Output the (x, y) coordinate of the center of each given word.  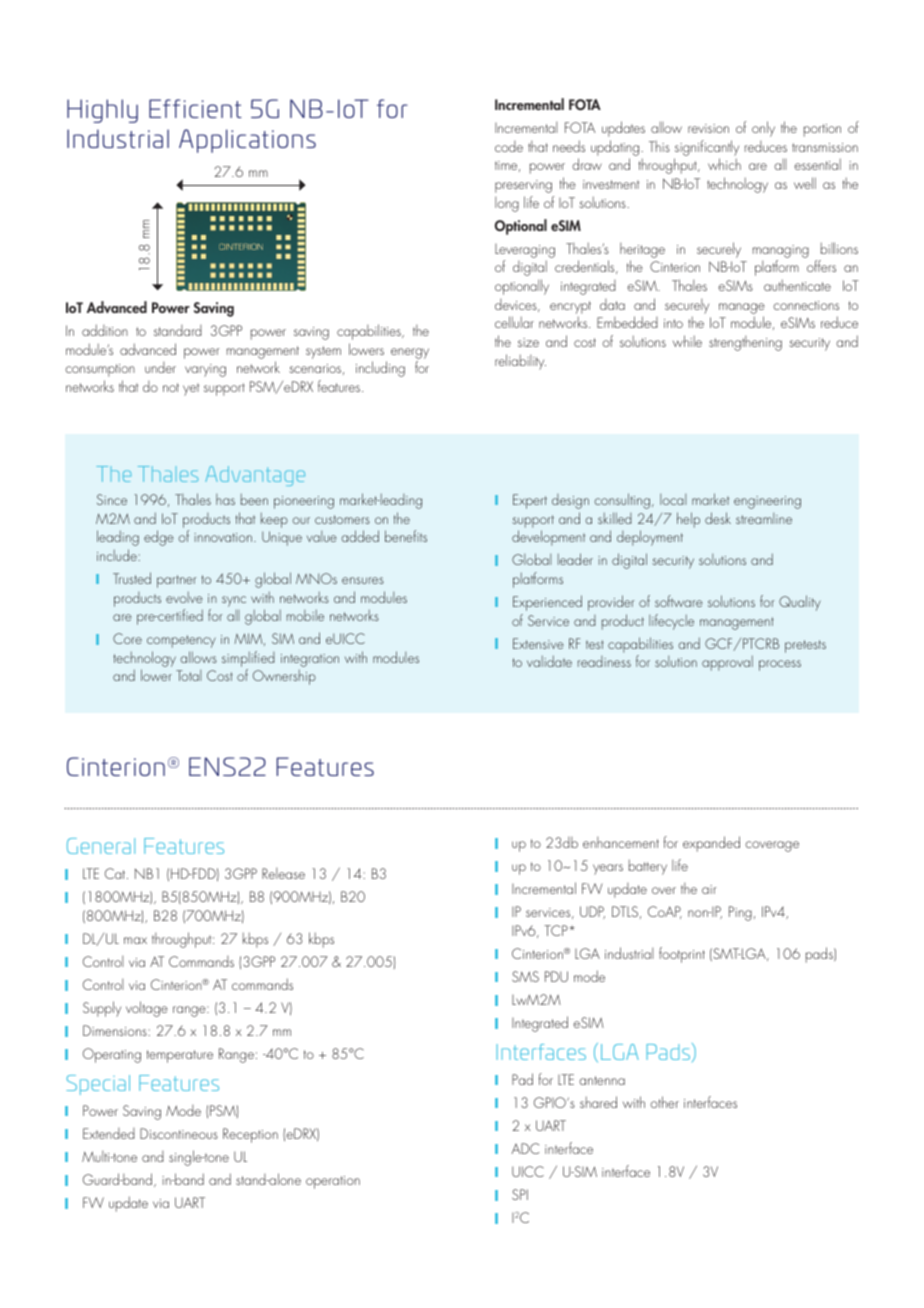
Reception (250, 1135)
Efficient (195, 108)
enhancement (621, 842)
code (509, 146)
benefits (406, 536)
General (101, 846)
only (763, 129)
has (225, 499)
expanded (711, 844)
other (664, 1102)
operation (333, 1182)
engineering (767, 502)
